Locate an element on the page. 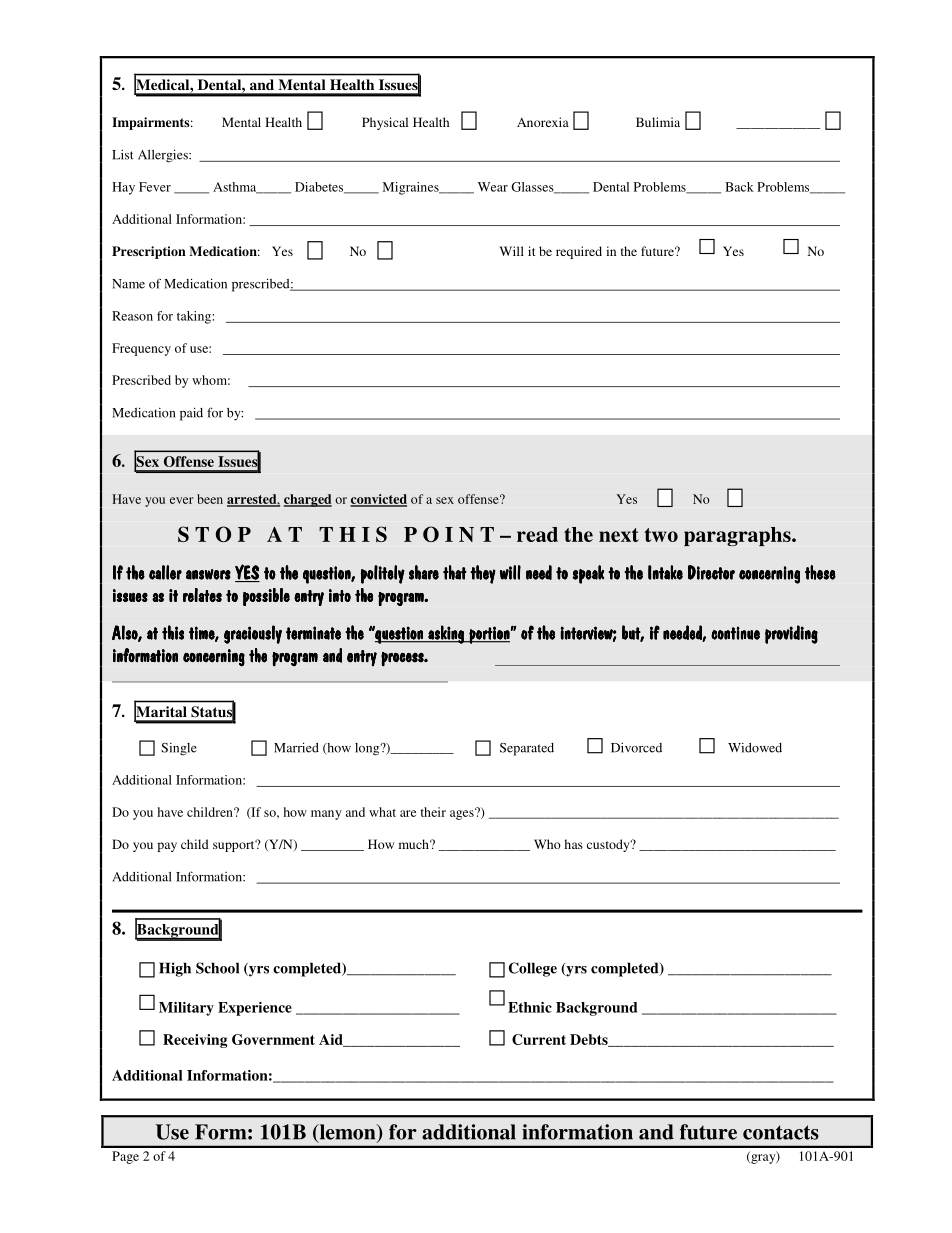 The width and height of the image is (952, 1233). Page is located at coordinates (125, 1157).
